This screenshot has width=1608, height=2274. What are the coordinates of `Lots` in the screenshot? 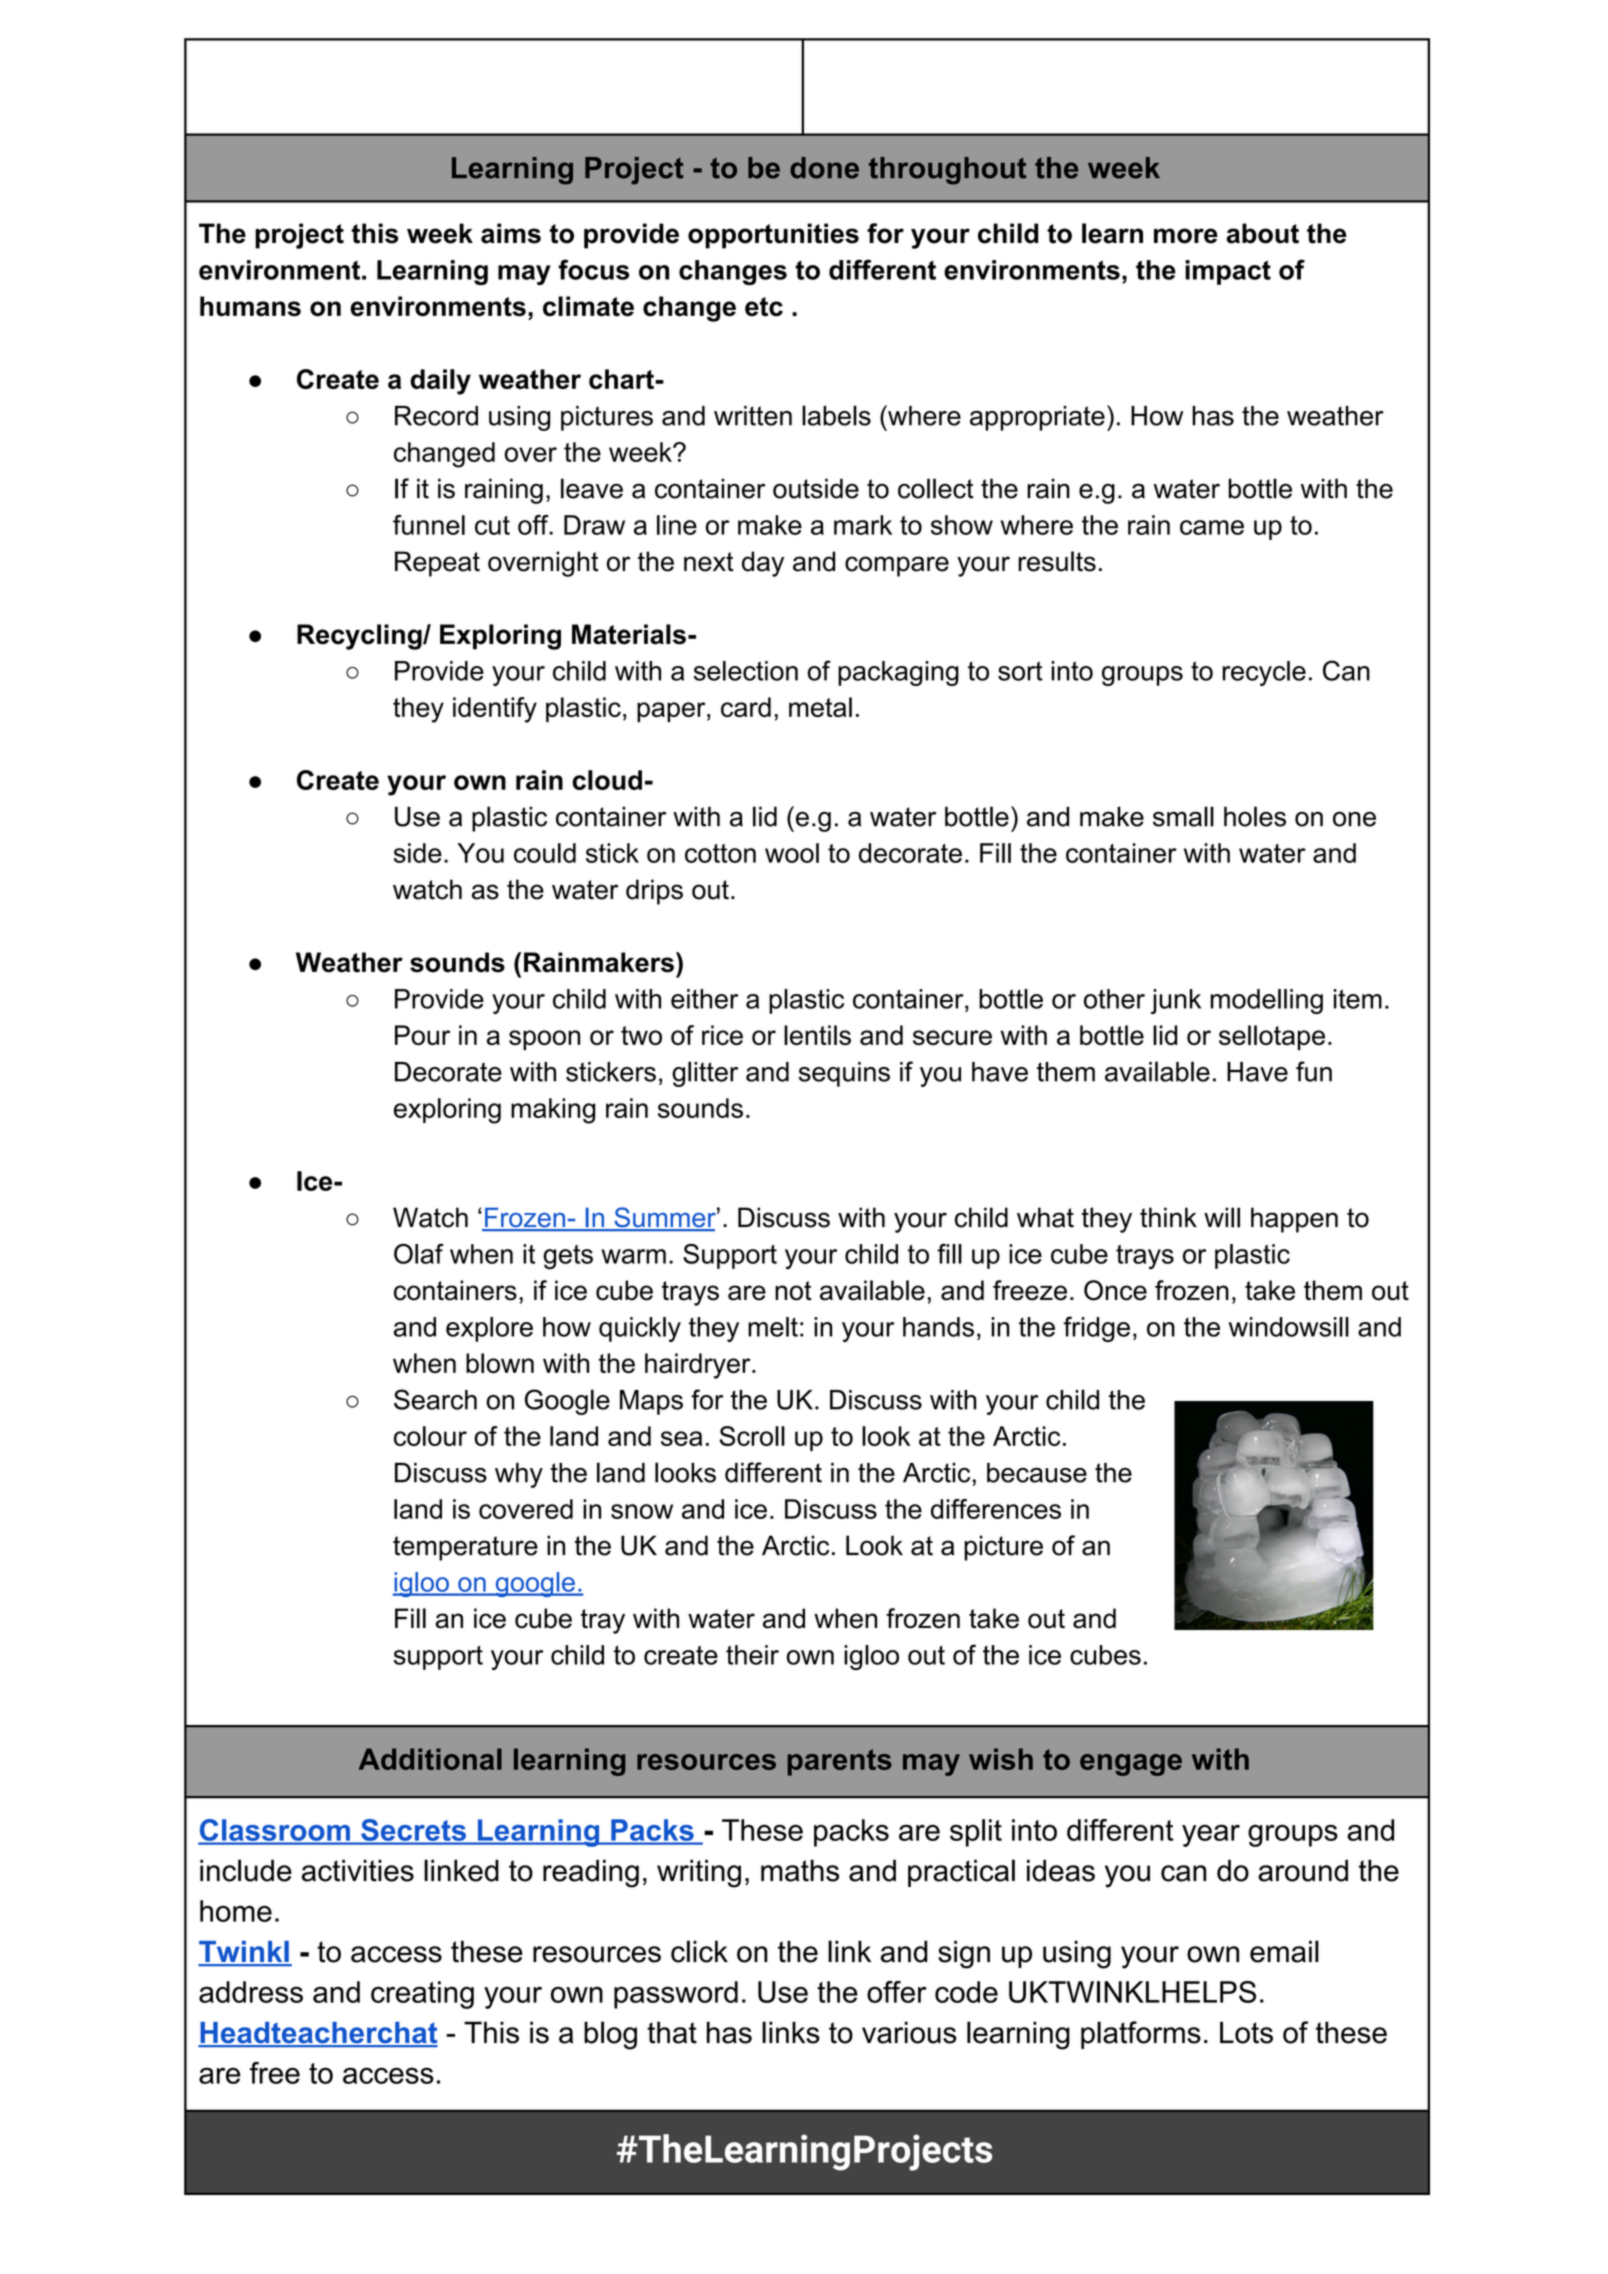 It's located at (1246, 2032).
